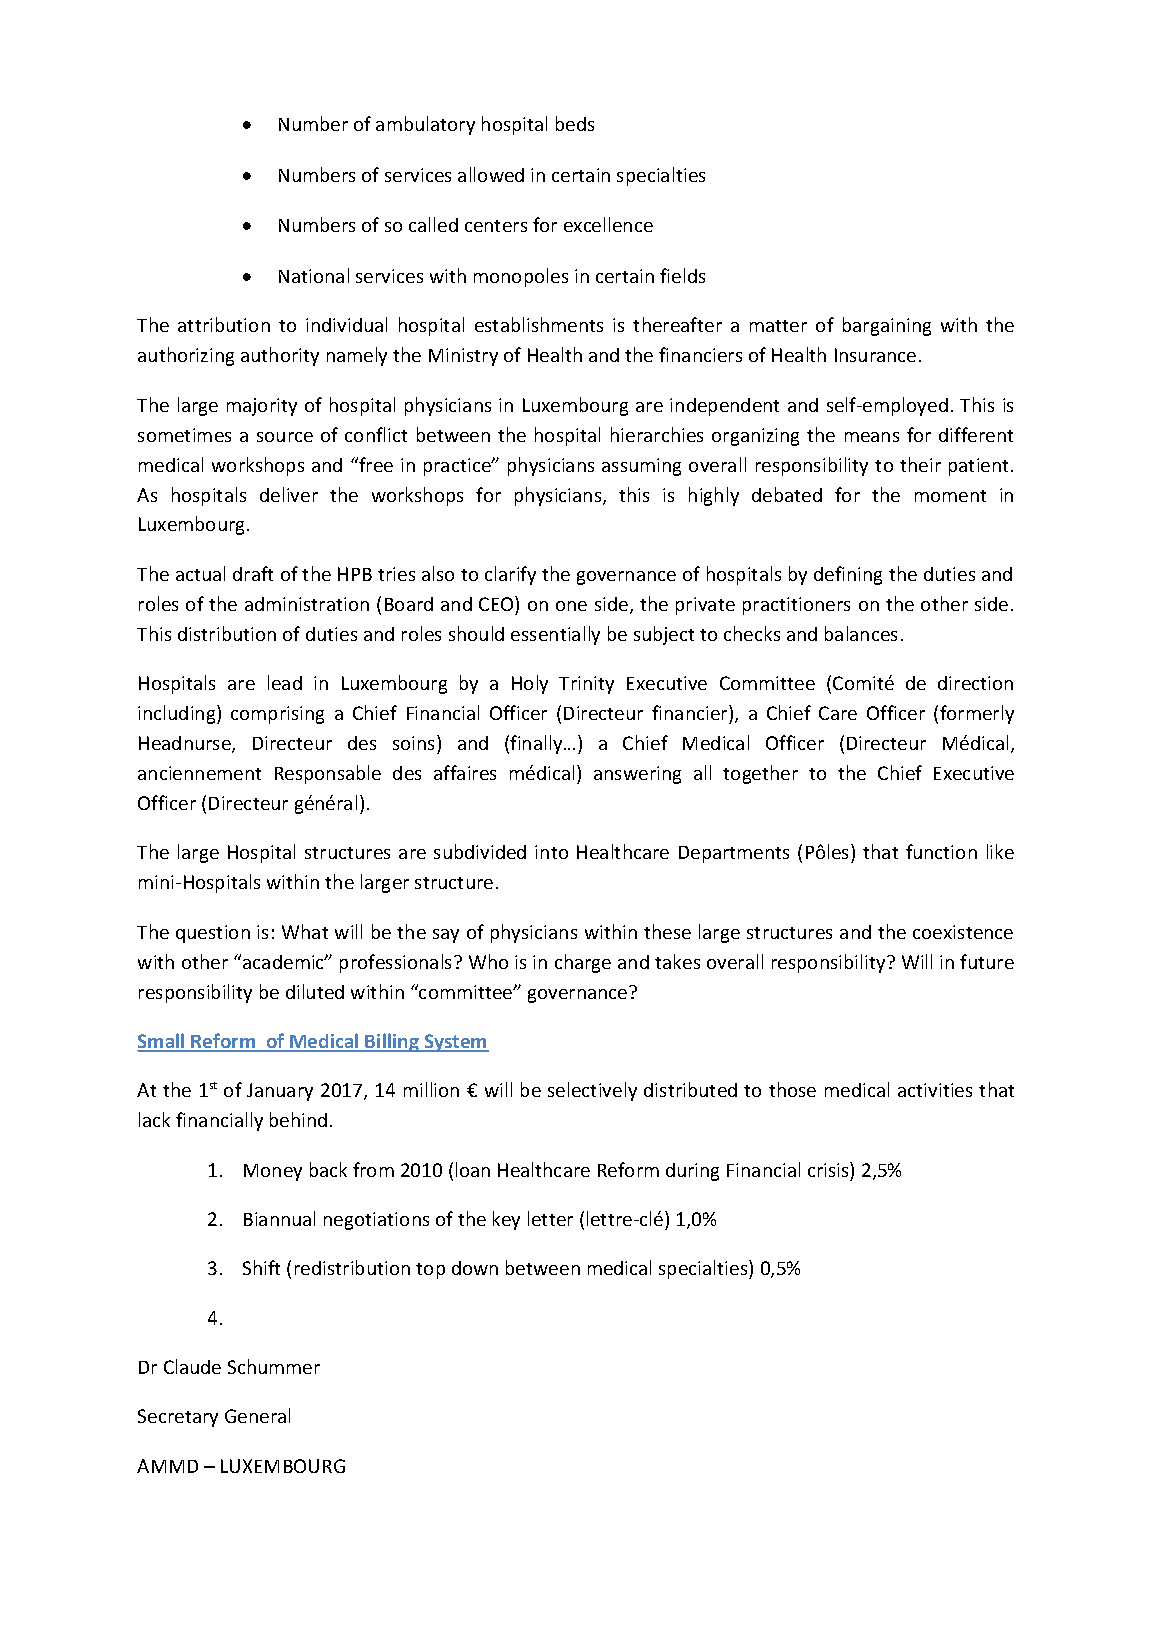 This document has width=1154, height=1633. Describe the element at coordinates (829, 1169) in the document. I see `crisis` at that location.
